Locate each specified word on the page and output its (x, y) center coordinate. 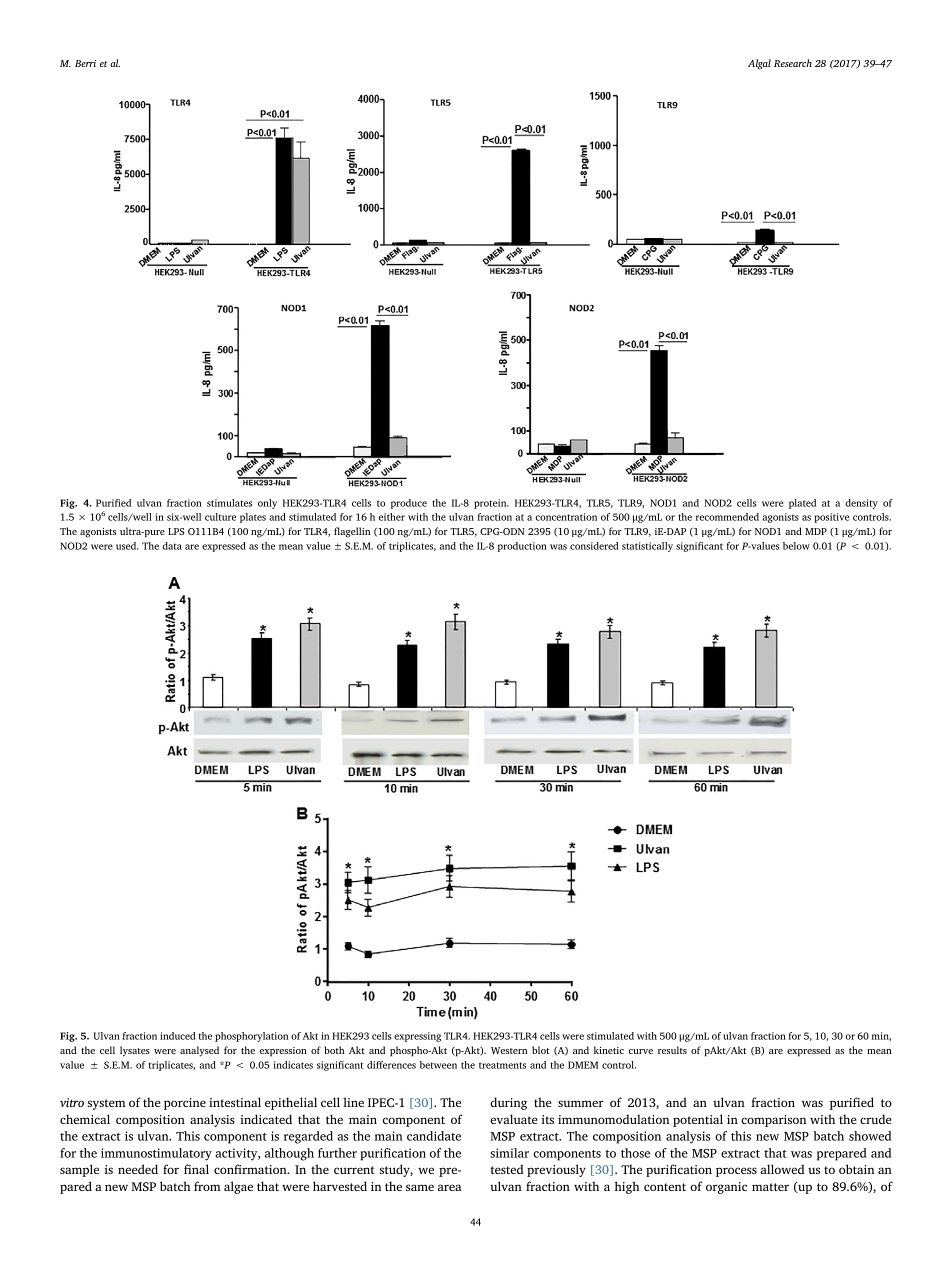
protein (491, 504)
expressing (417, 1037)
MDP (816, 531)
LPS (176, 531)
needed (138, 1169)
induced (178, 1036)
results (672, 1050)
